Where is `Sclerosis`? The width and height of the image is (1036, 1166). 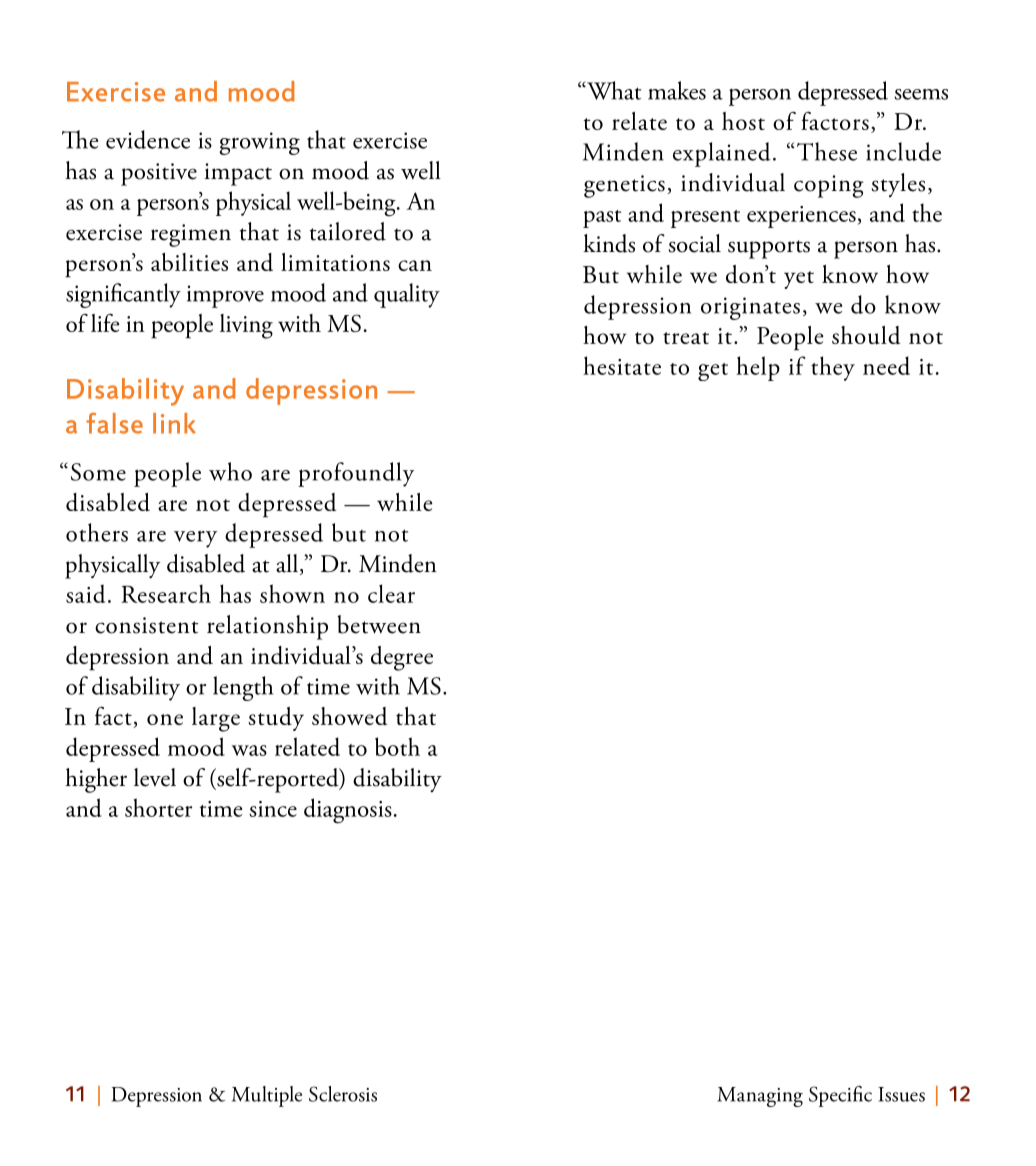
Sclerosis is located at coordinates (343, 1094).
